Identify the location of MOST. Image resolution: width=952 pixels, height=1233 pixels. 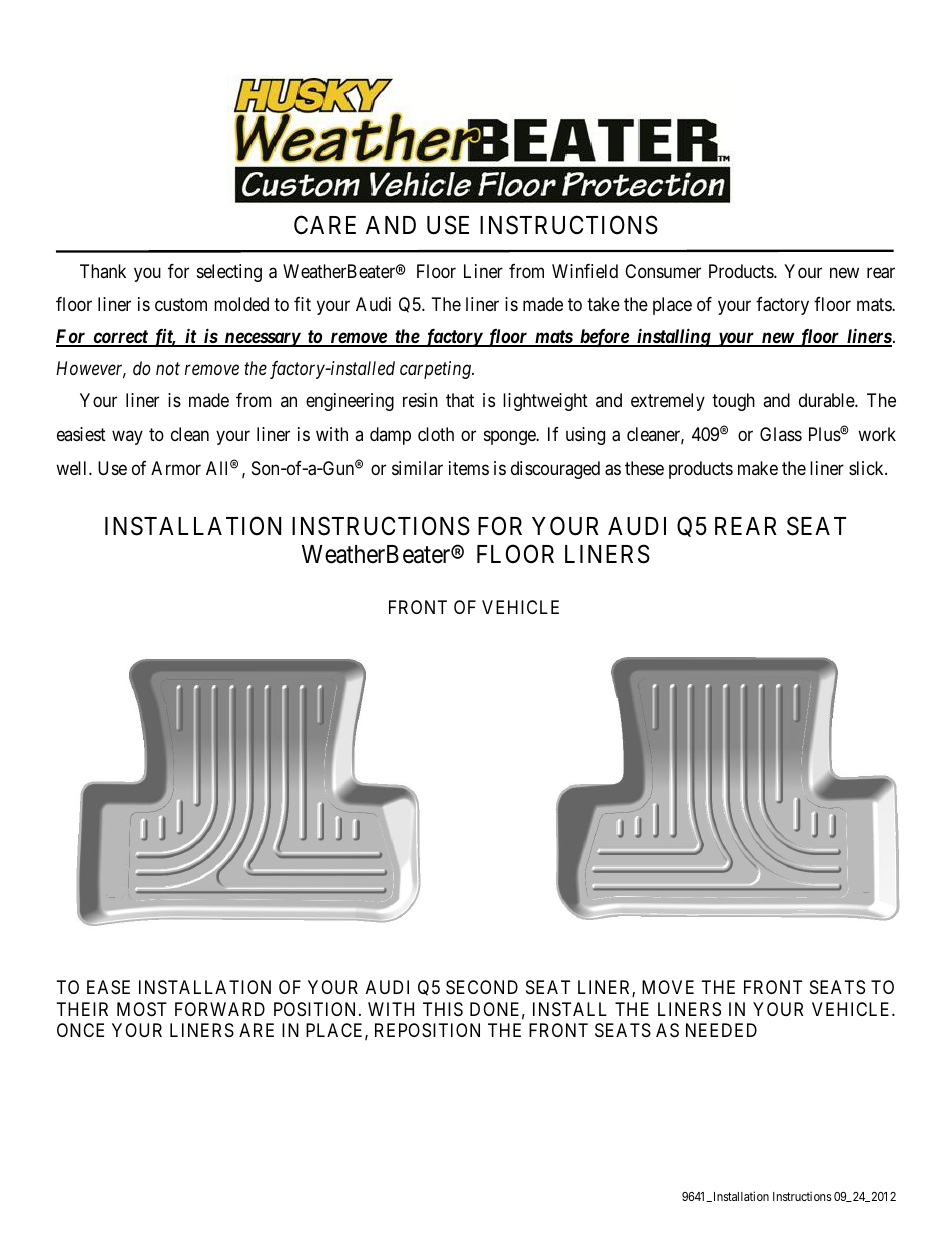
(142, 1009).
